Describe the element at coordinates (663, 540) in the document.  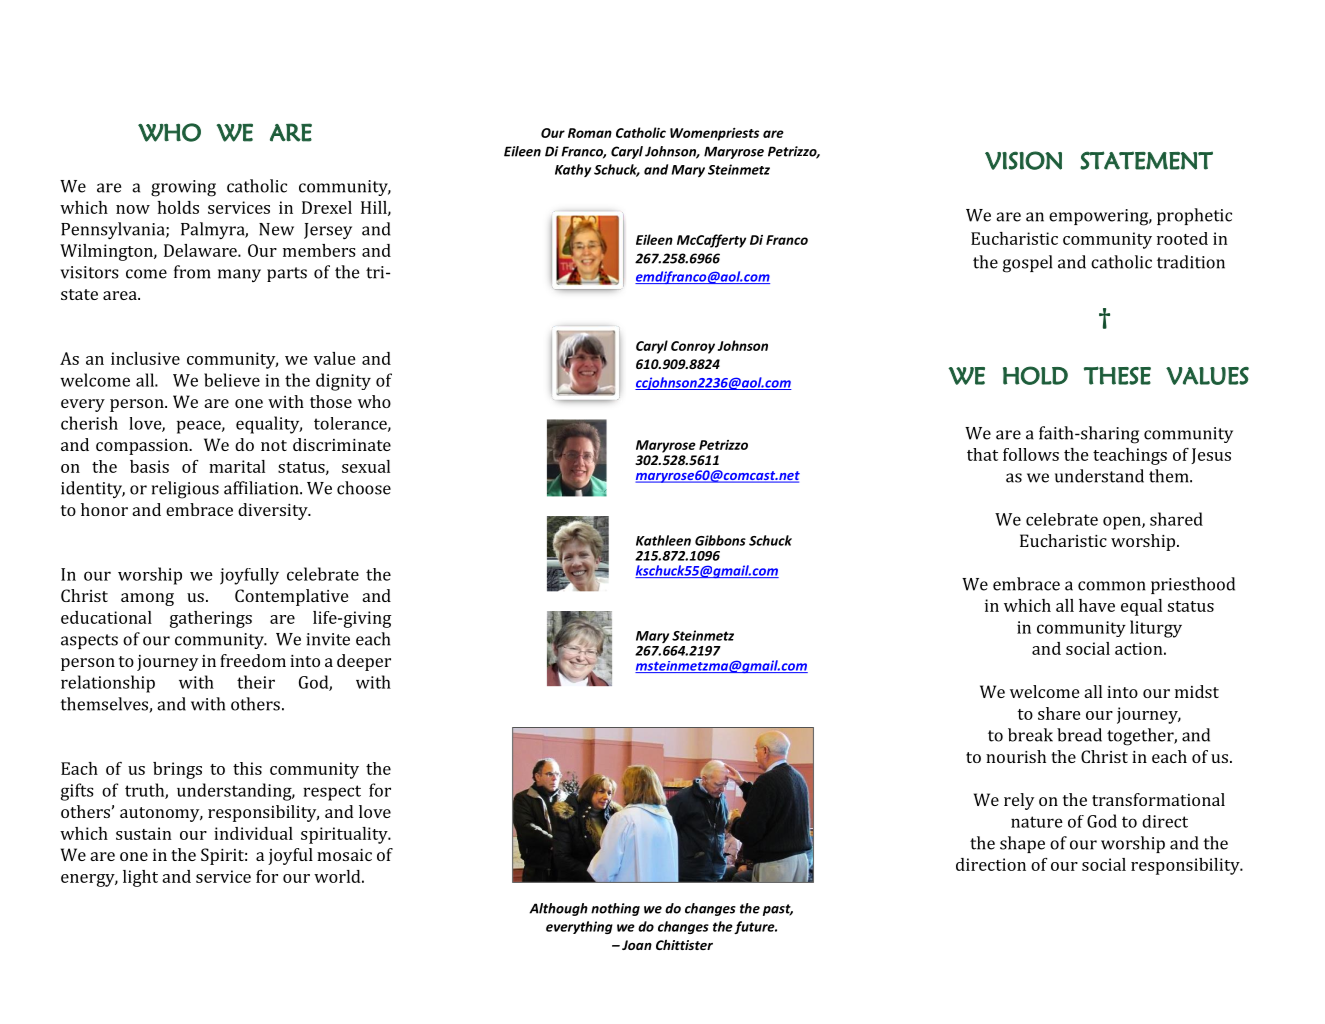
I see `Kathleen` at that location.
